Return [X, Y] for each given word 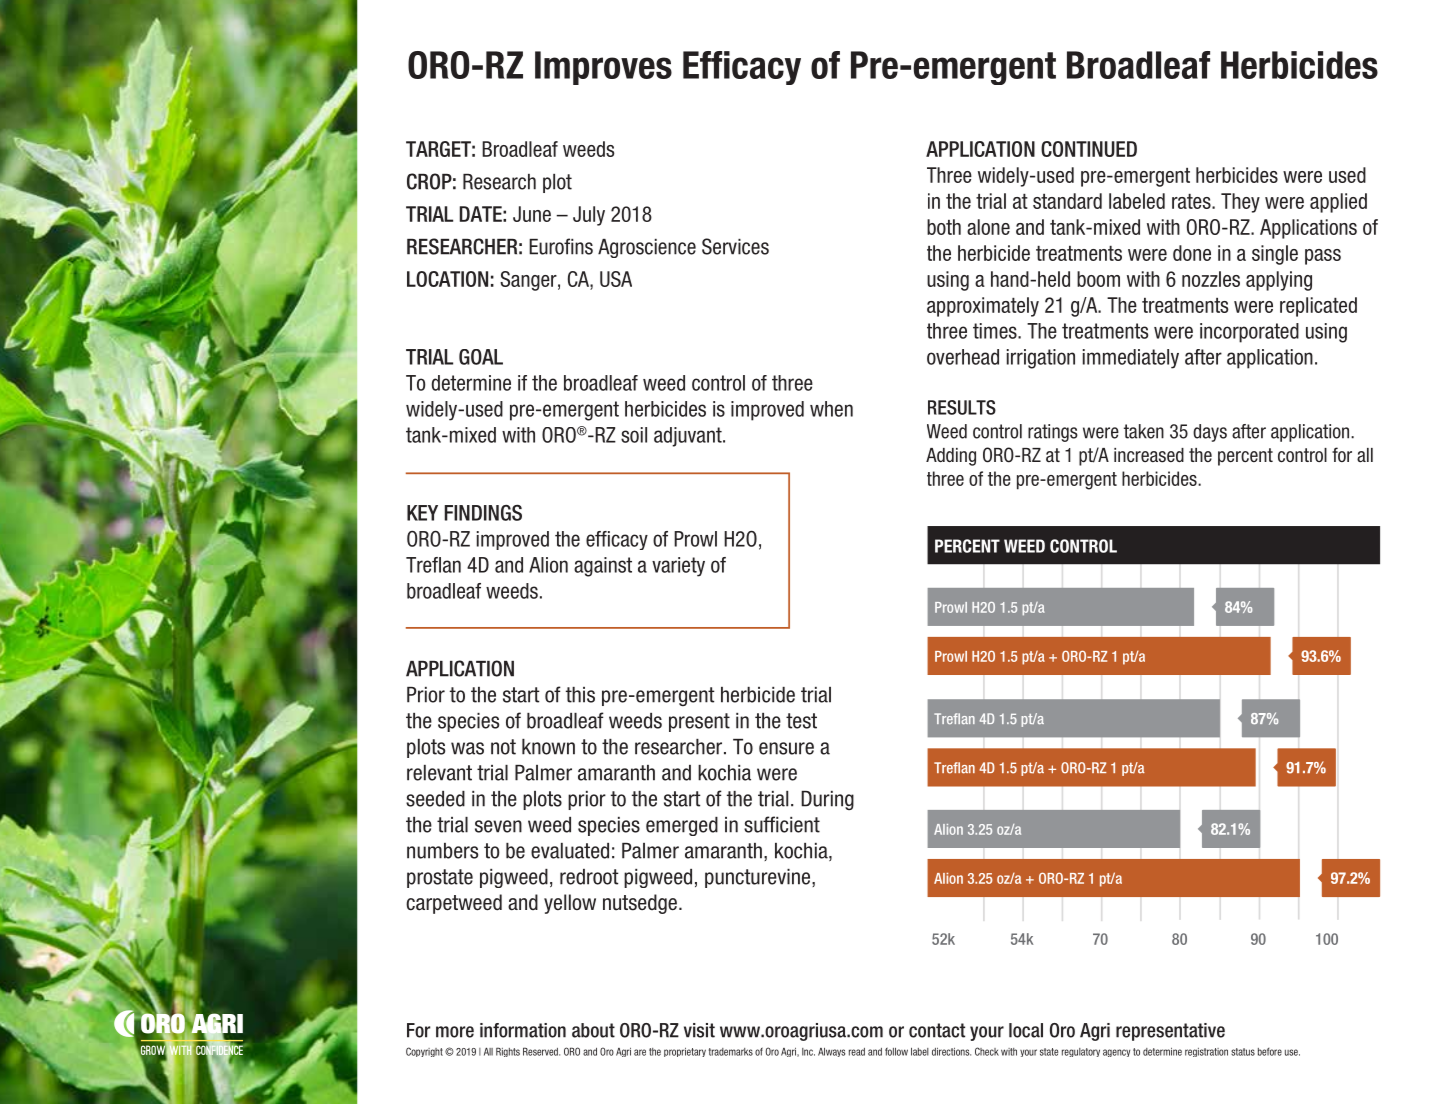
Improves [603, 68]
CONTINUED [1089, 149]
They [1240, 203]
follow [896, 1051]
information [523, 1030]
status [1243, 1052]
